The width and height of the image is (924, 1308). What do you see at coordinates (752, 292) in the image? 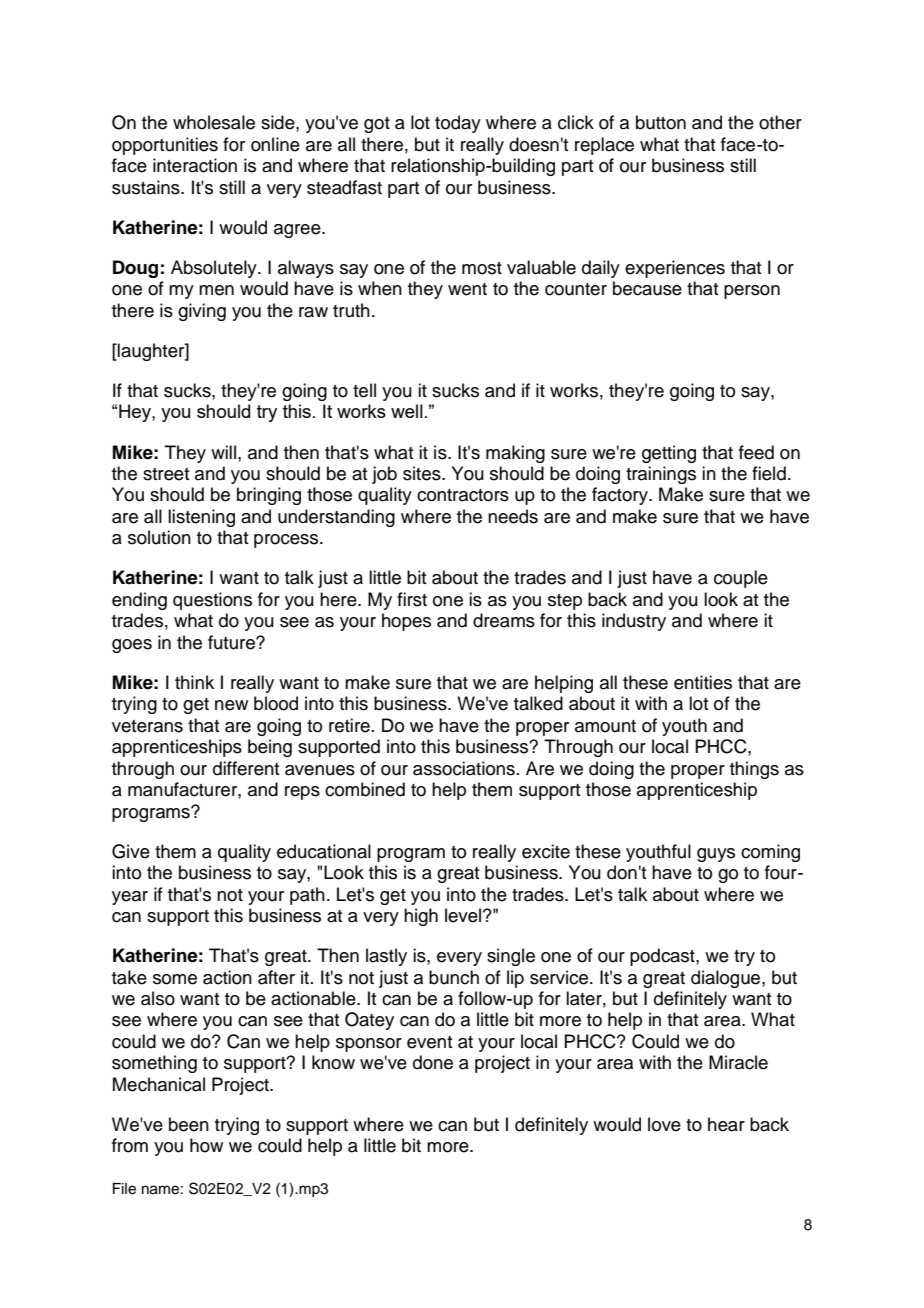
I see `person` at bounding box center [752, 292].
